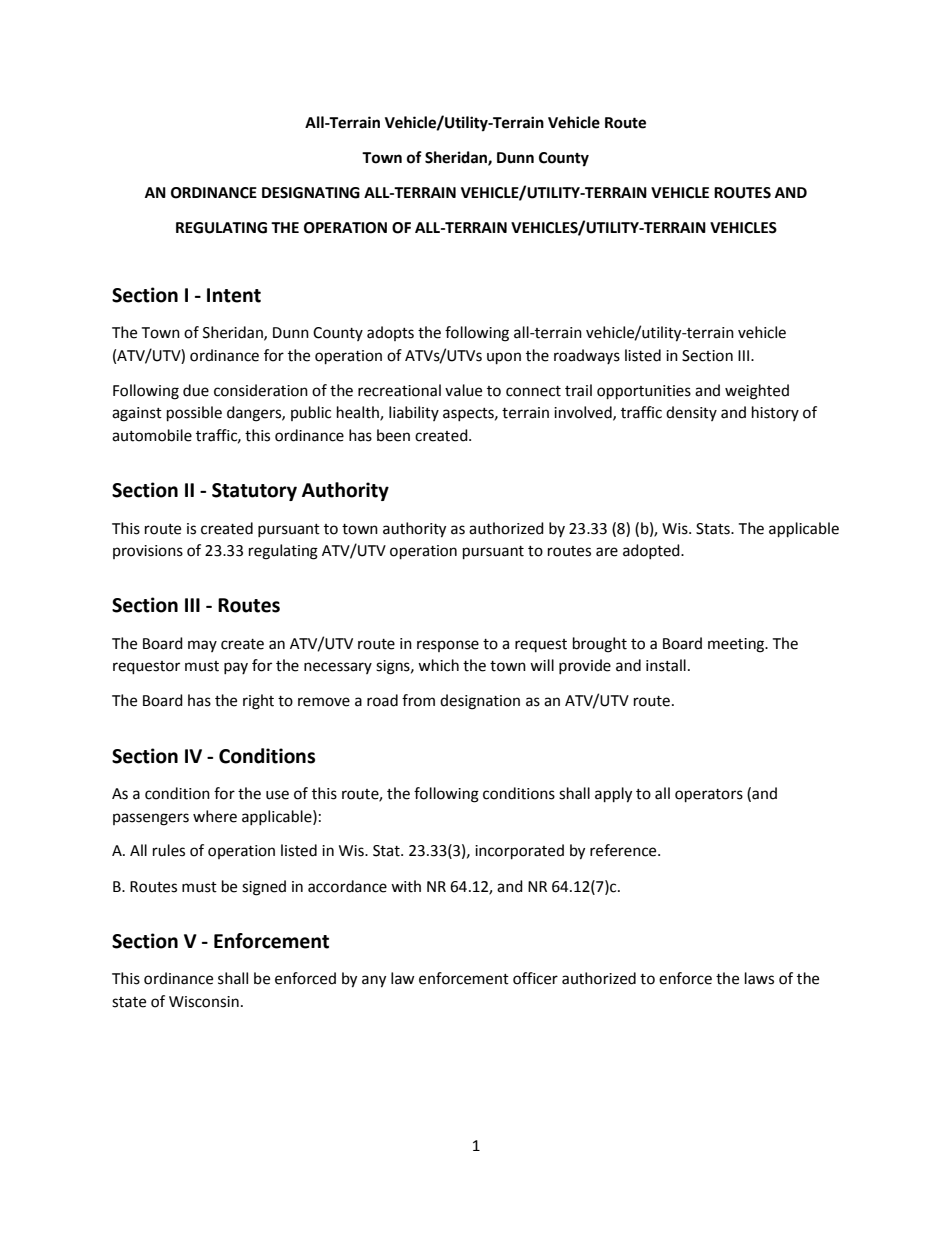 The height and width of the screenshot is (1233, 952). Describe the element at coordinates (644, 392) in the screenshot. I see `opportunities` at that location.
